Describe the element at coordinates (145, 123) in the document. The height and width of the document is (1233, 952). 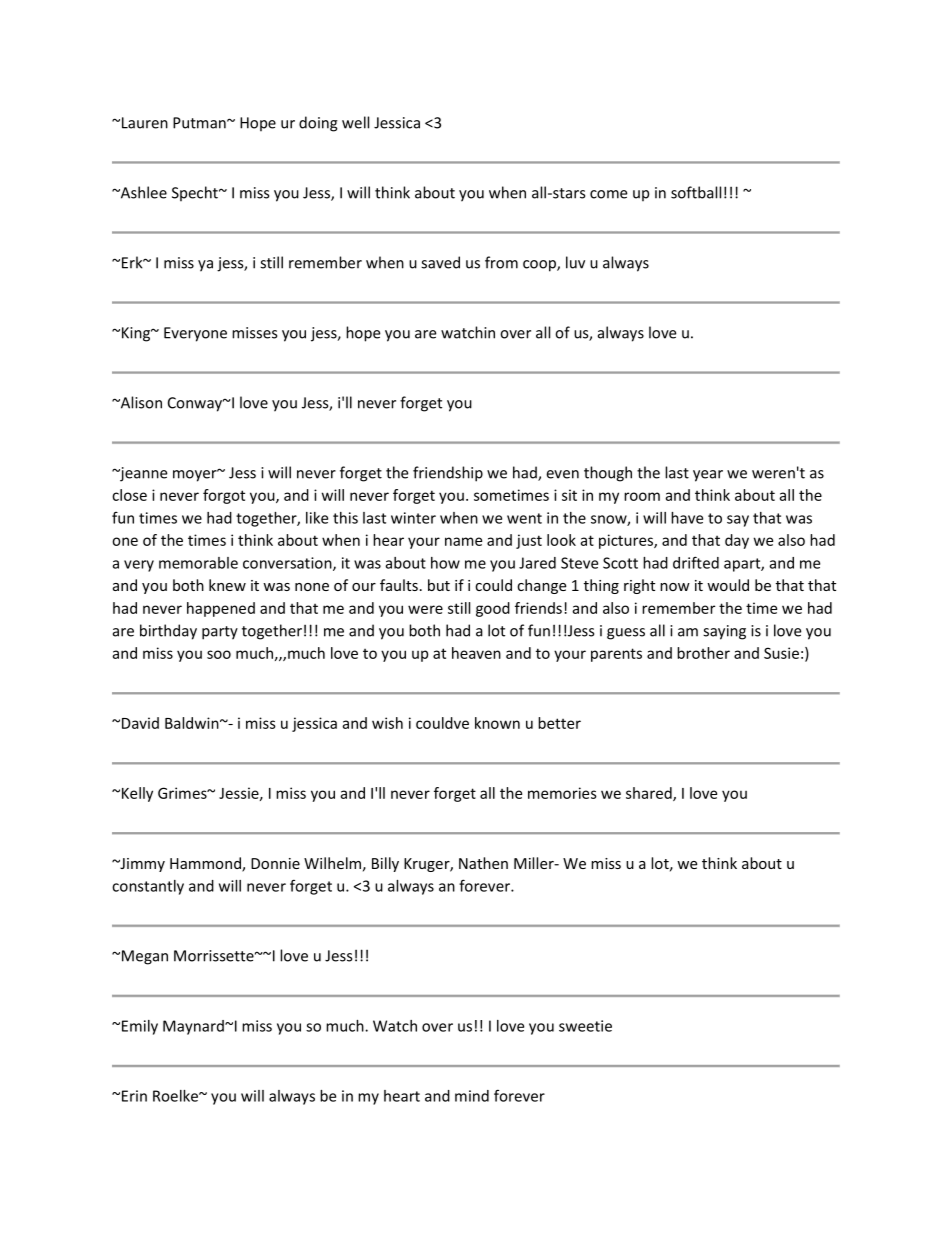
I see `Lauren` at that location.
